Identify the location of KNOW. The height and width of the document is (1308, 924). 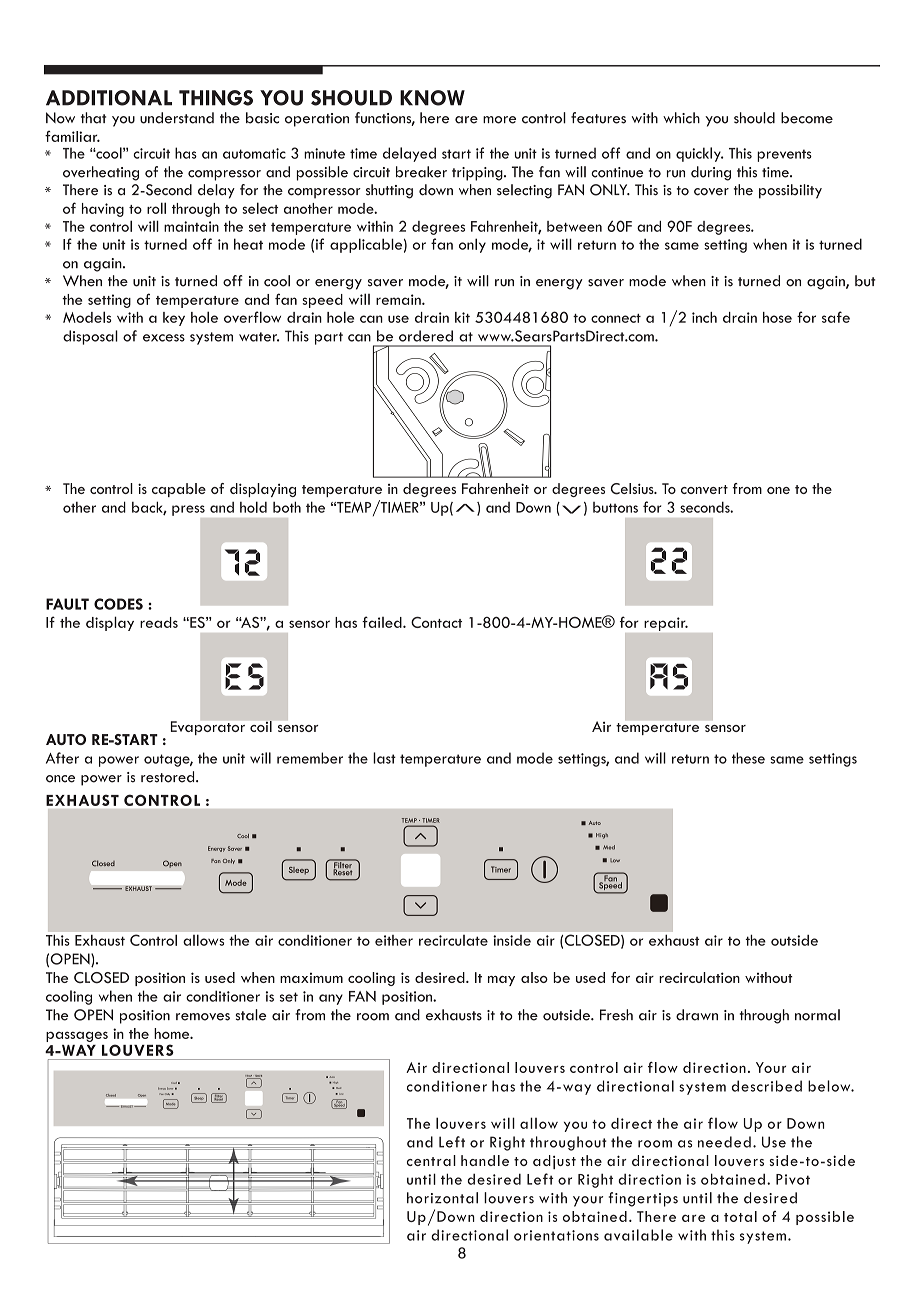
(432, 98).
